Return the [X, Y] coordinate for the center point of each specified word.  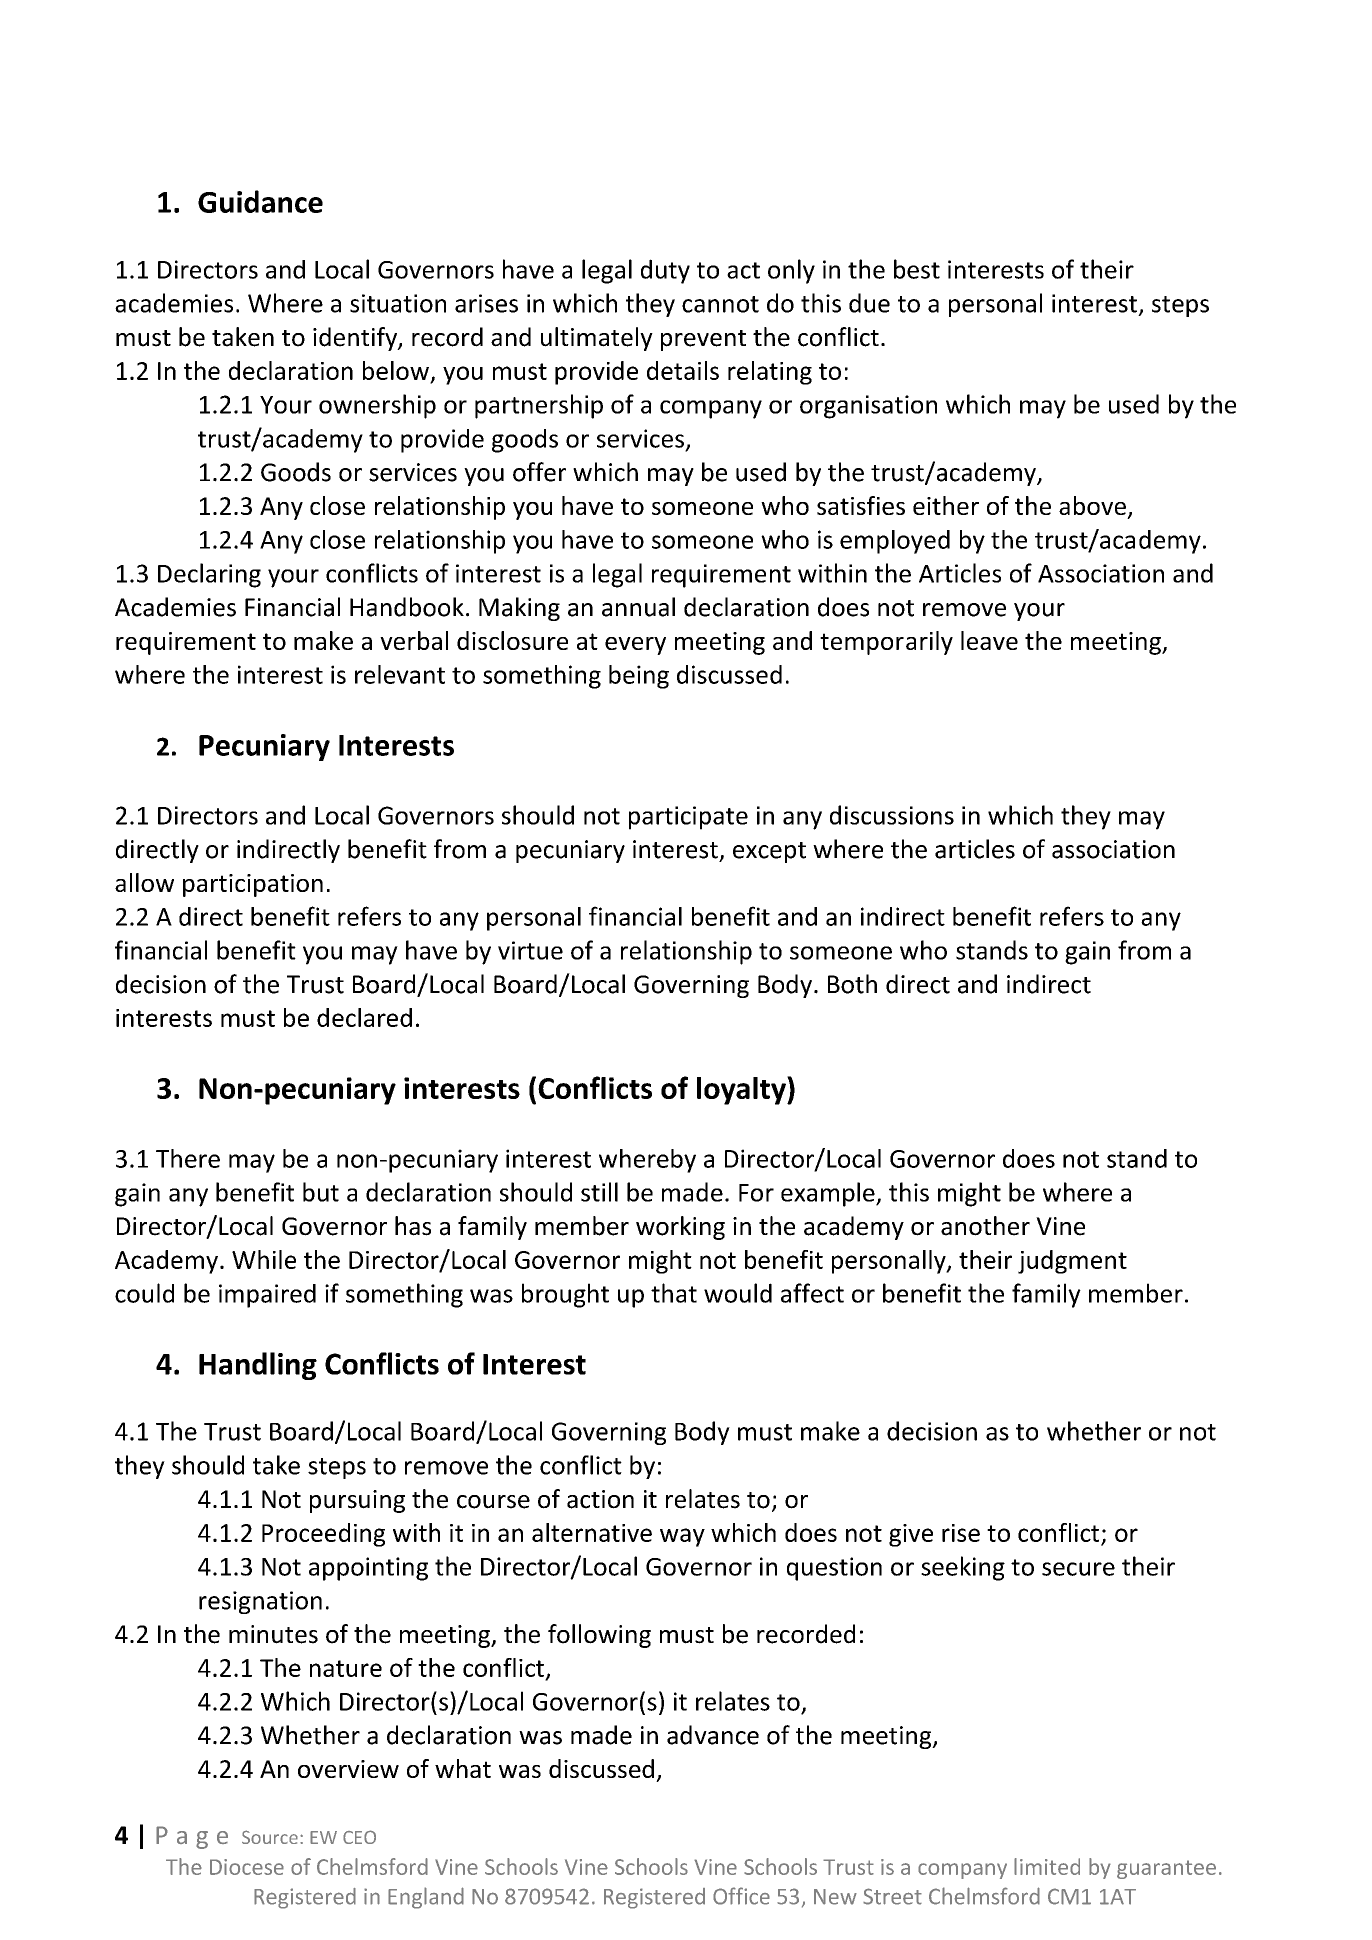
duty [665, 271]
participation [253, 885]
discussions [892, 815]
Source [270, 1837]
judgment [1072, 1262]
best [917, 269]
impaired [267, 1296]
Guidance [260, 201]
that [674, 1293]
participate [688, 818]
